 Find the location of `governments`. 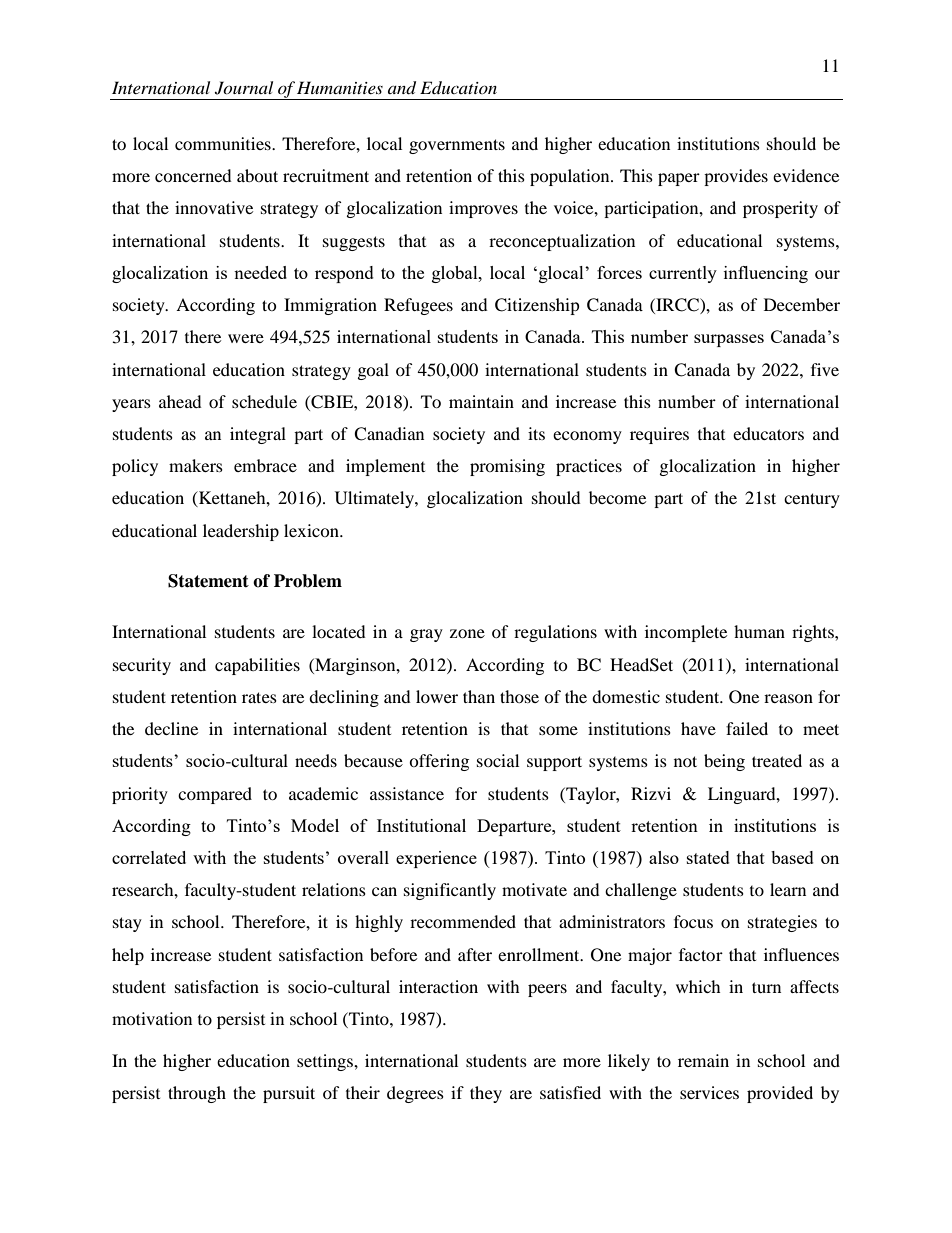

governments is located at coordinates (457, 146).
